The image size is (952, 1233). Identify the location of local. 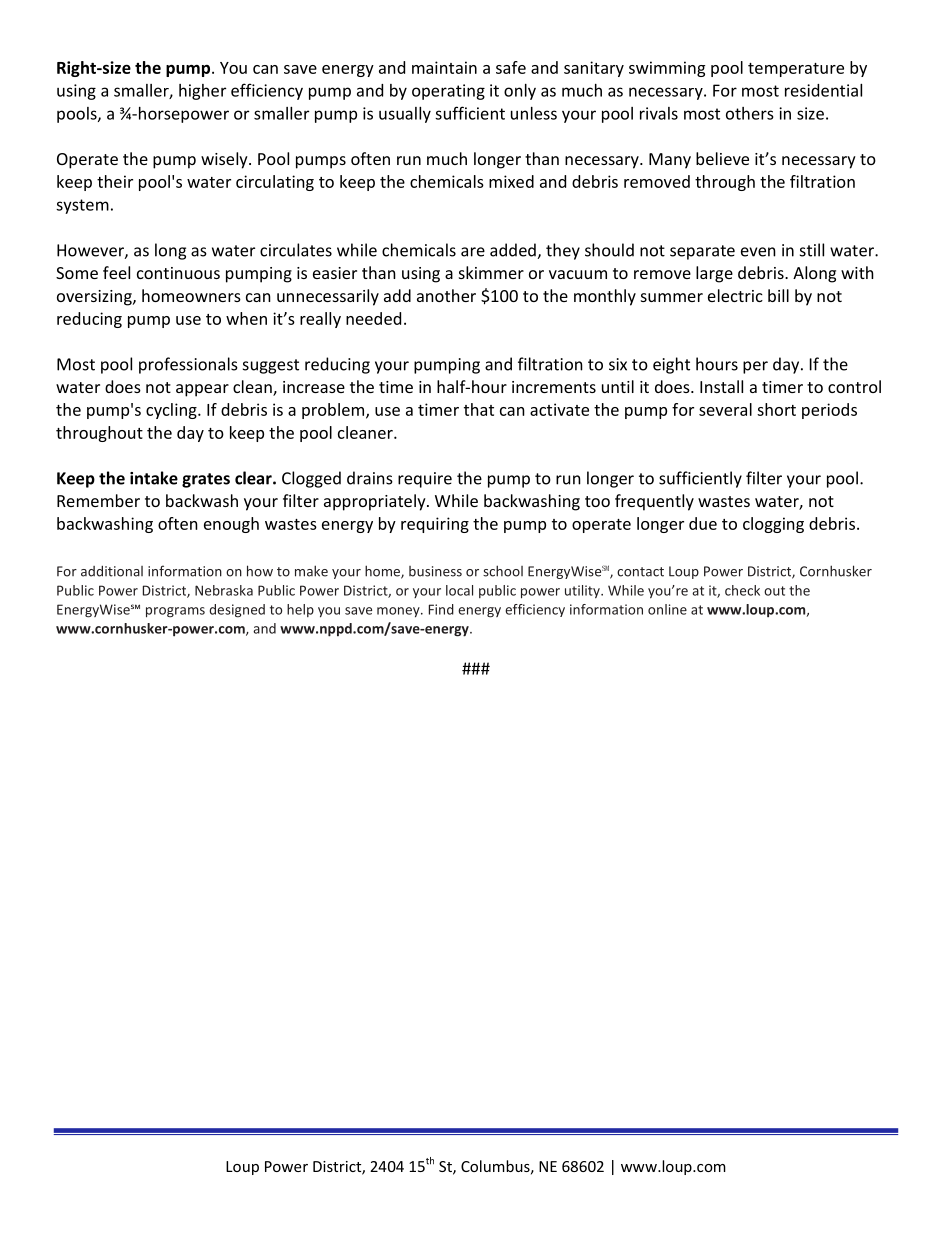
(459, 590).
